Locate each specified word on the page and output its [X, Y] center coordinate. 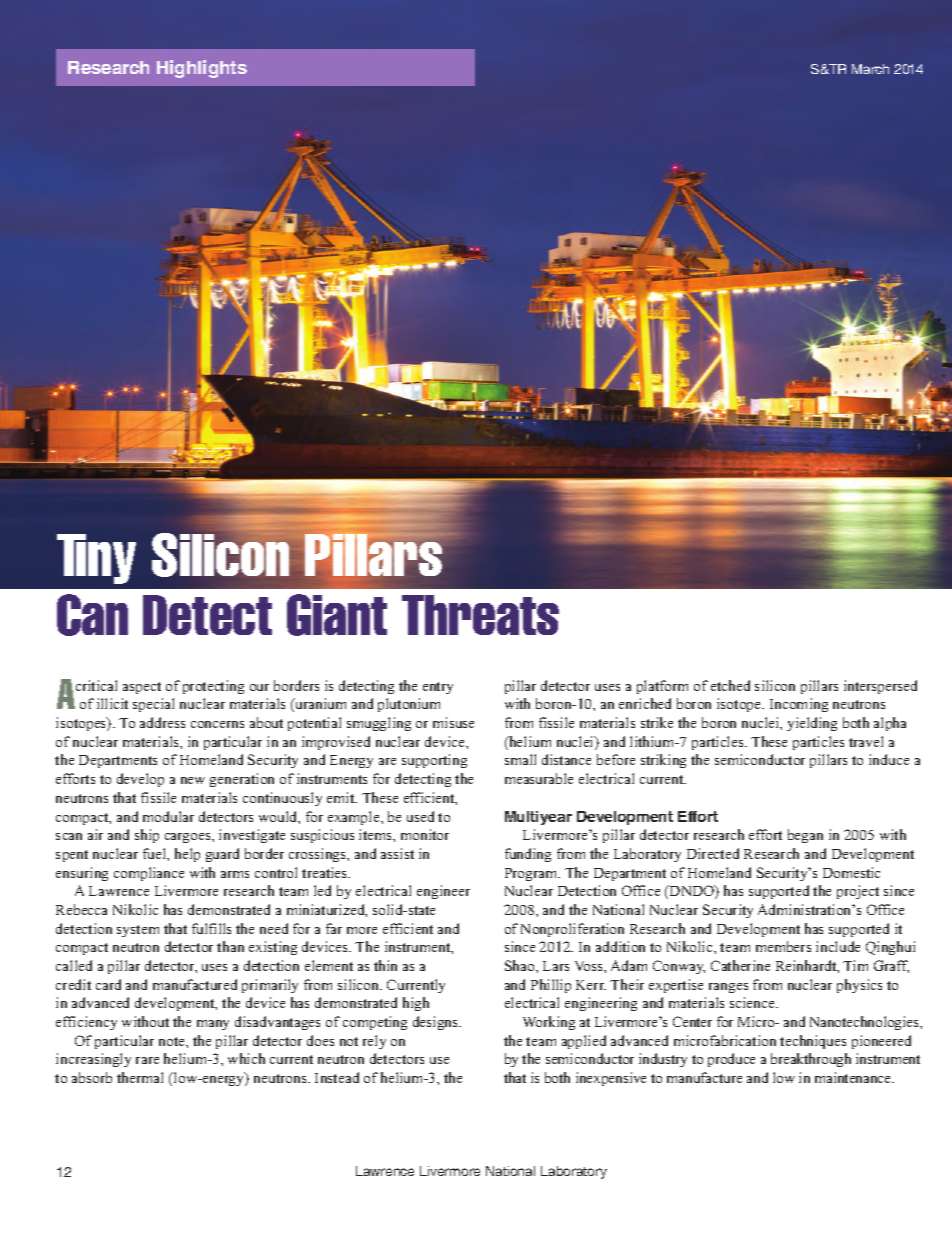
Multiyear [538, 818]
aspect [142, 688]
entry [438, 688]
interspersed [880, 687]
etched [730, 685]
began [805, 836]
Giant [337, 615]
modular [168, 816]
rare [147, 1060]
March [870, 69]
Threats [480, 615]
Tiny [96, 559]
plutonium [409, 705]
